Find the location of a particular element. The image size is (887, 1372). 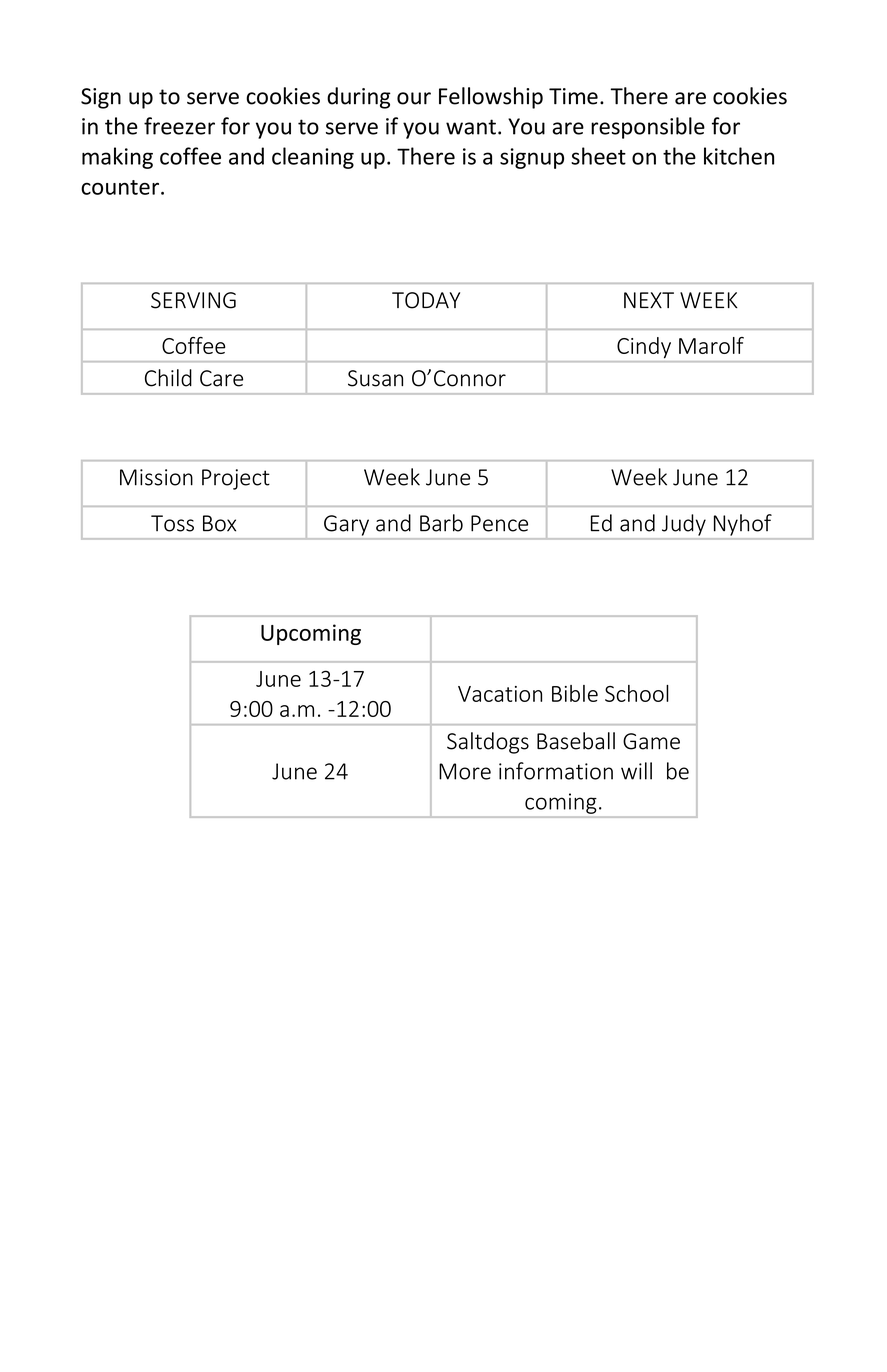

Cindy is located at coordinates (644, 347).
